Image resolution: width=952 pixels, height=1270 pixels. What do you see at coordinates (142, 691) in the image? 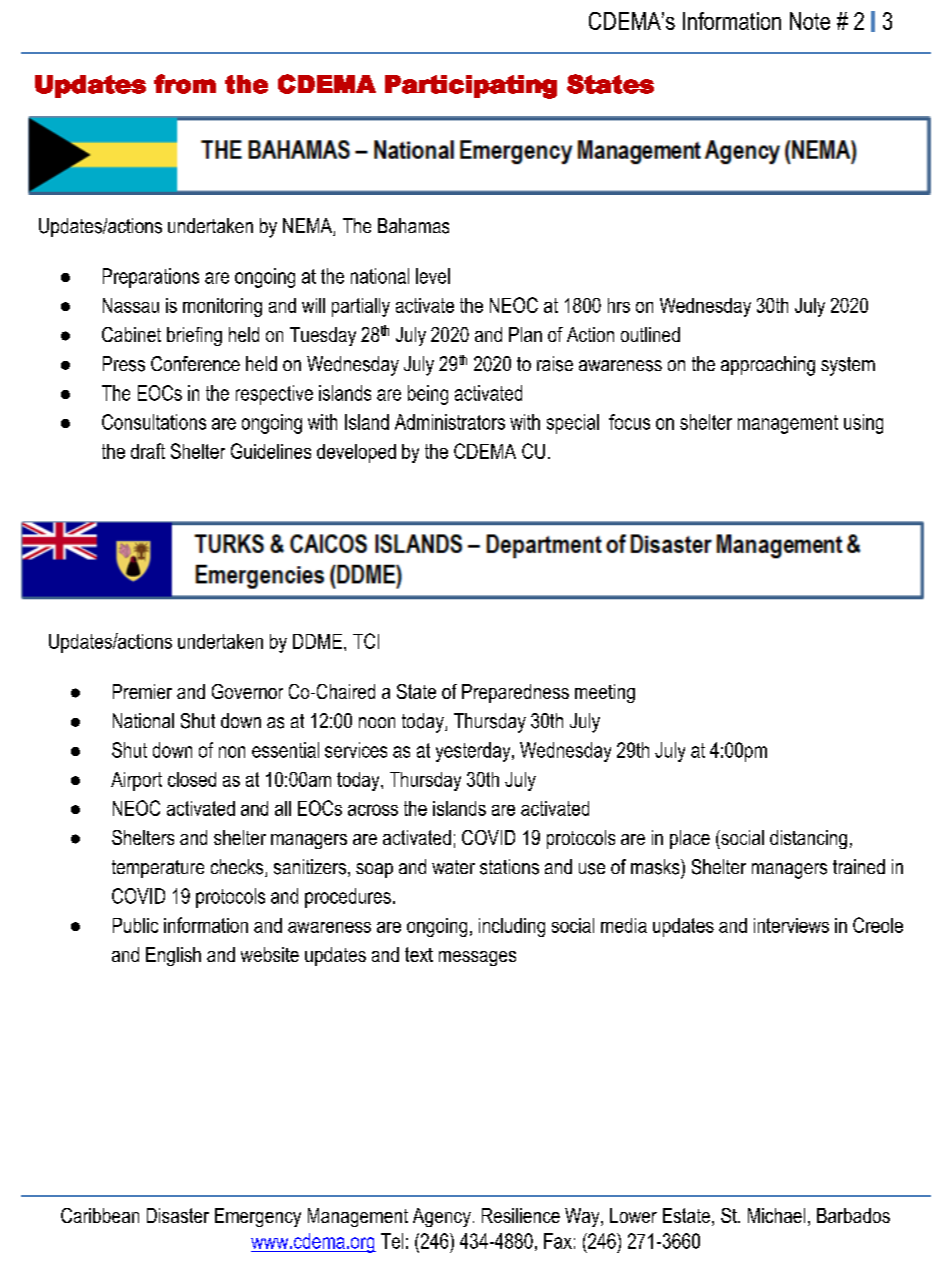
I see `Premier` at bounding box center [142, 691].
